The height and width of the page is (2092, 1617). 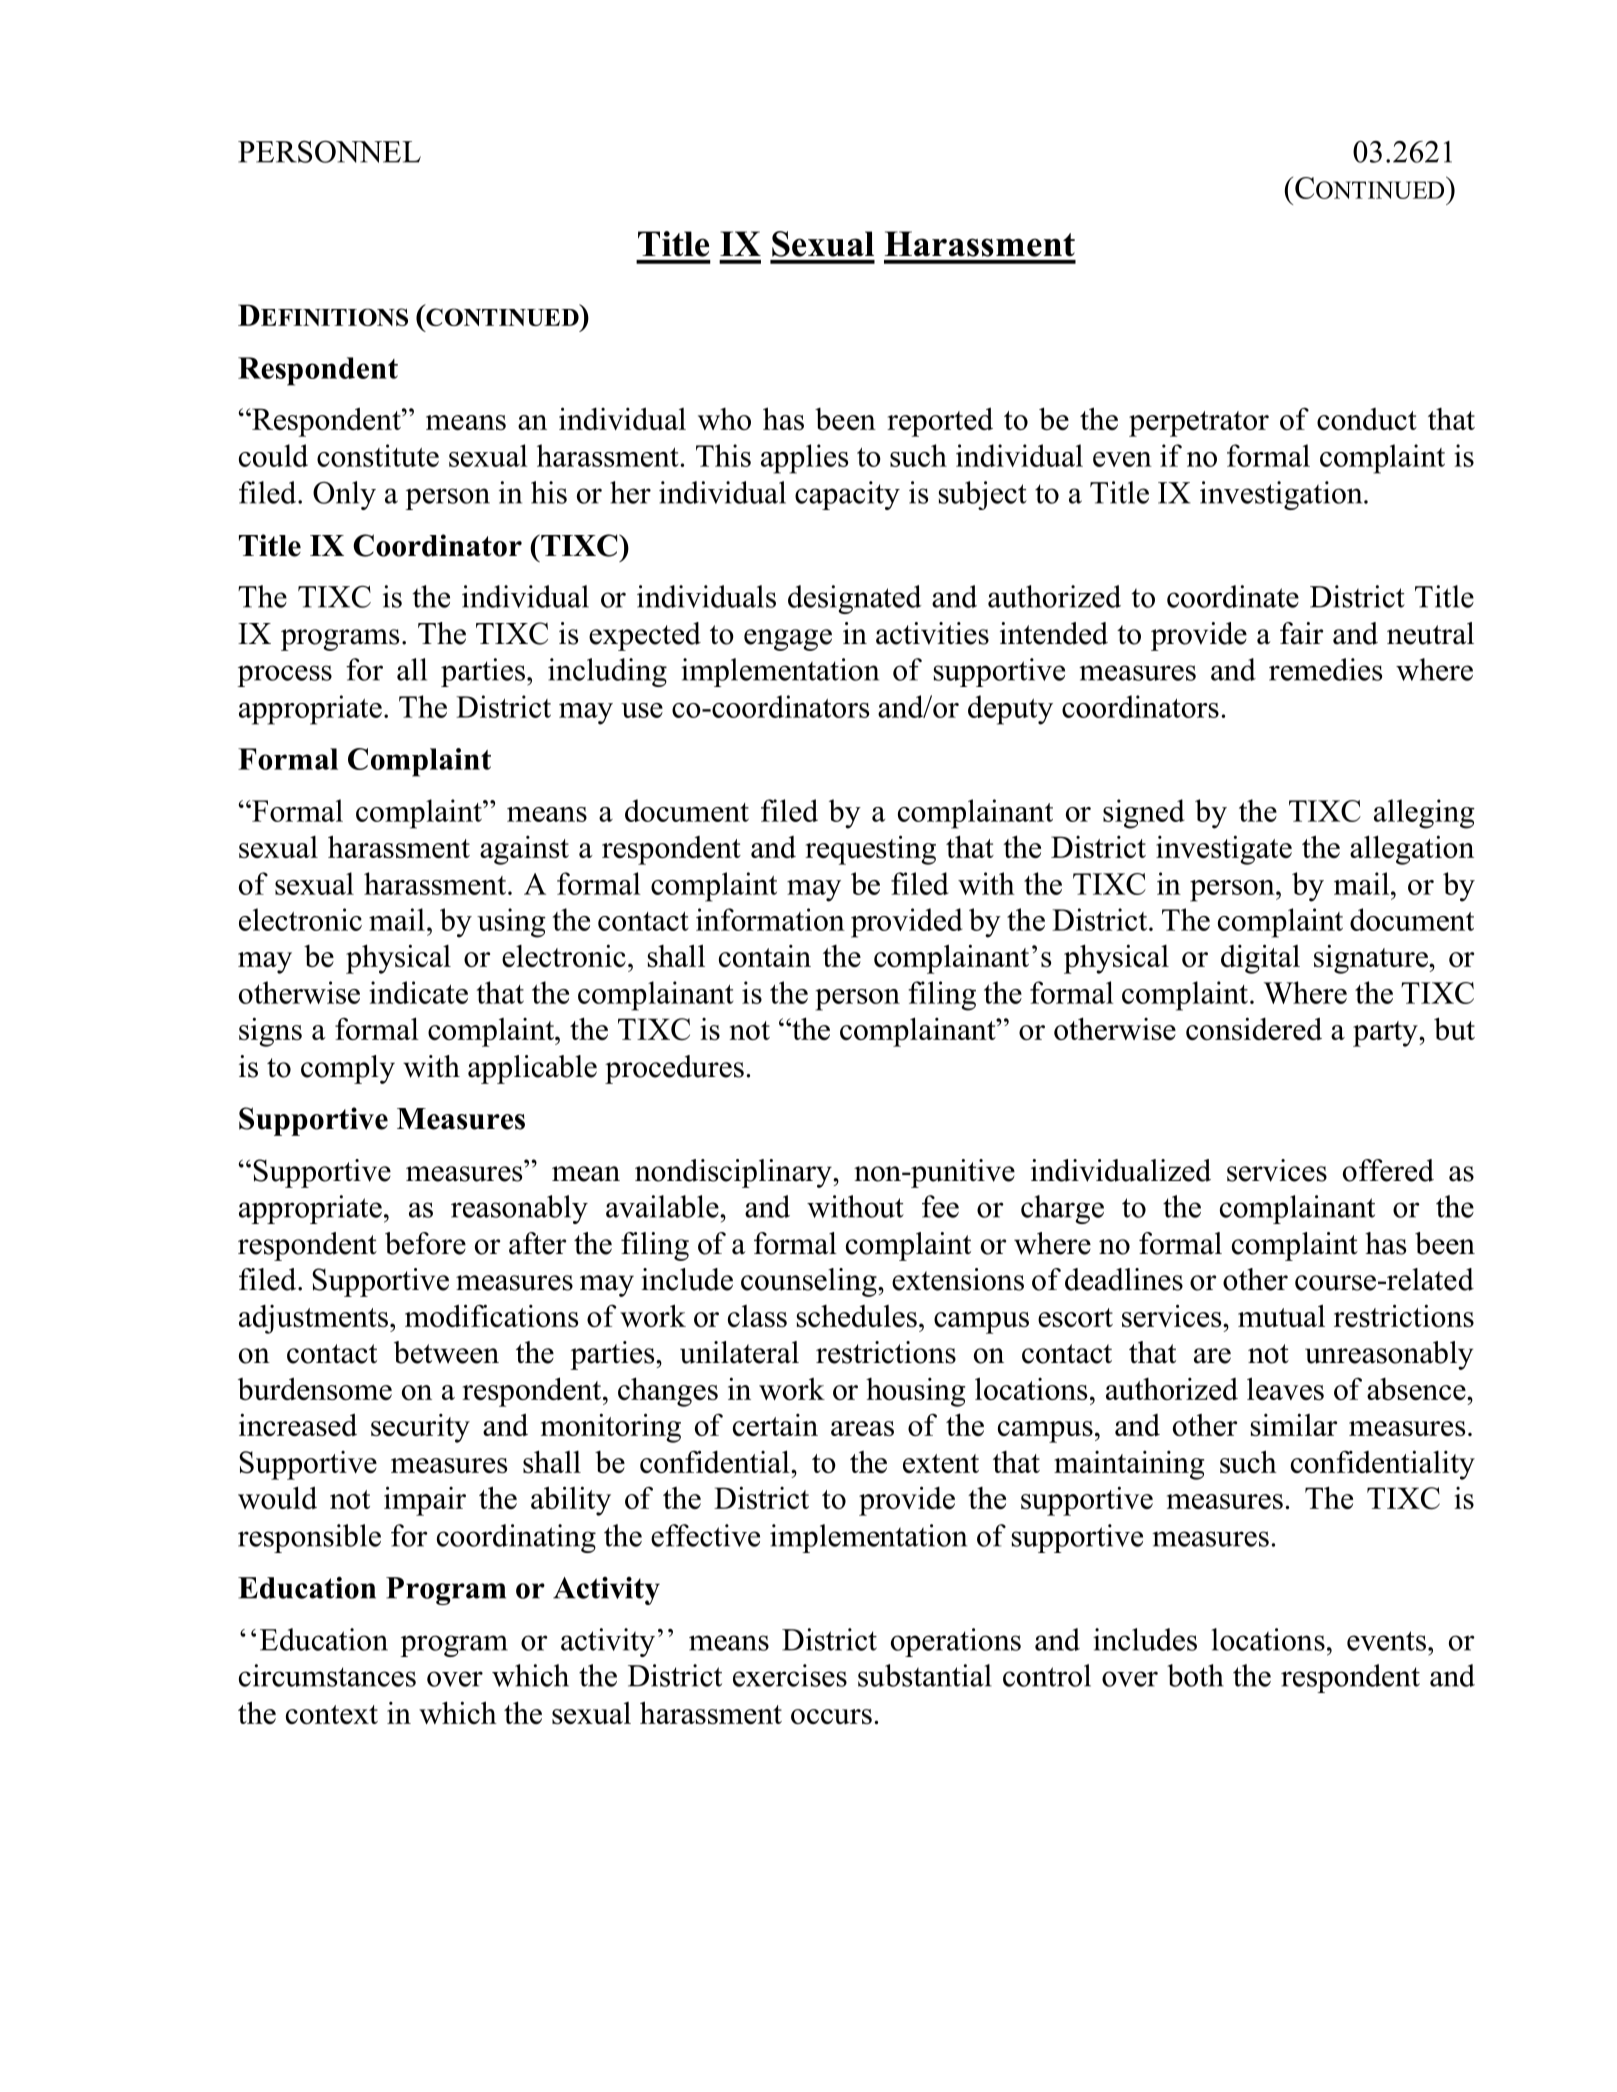 What do you see at coordinates (1260, 959) in the page?
I see `digital` at bounding box center [1260, 959].
